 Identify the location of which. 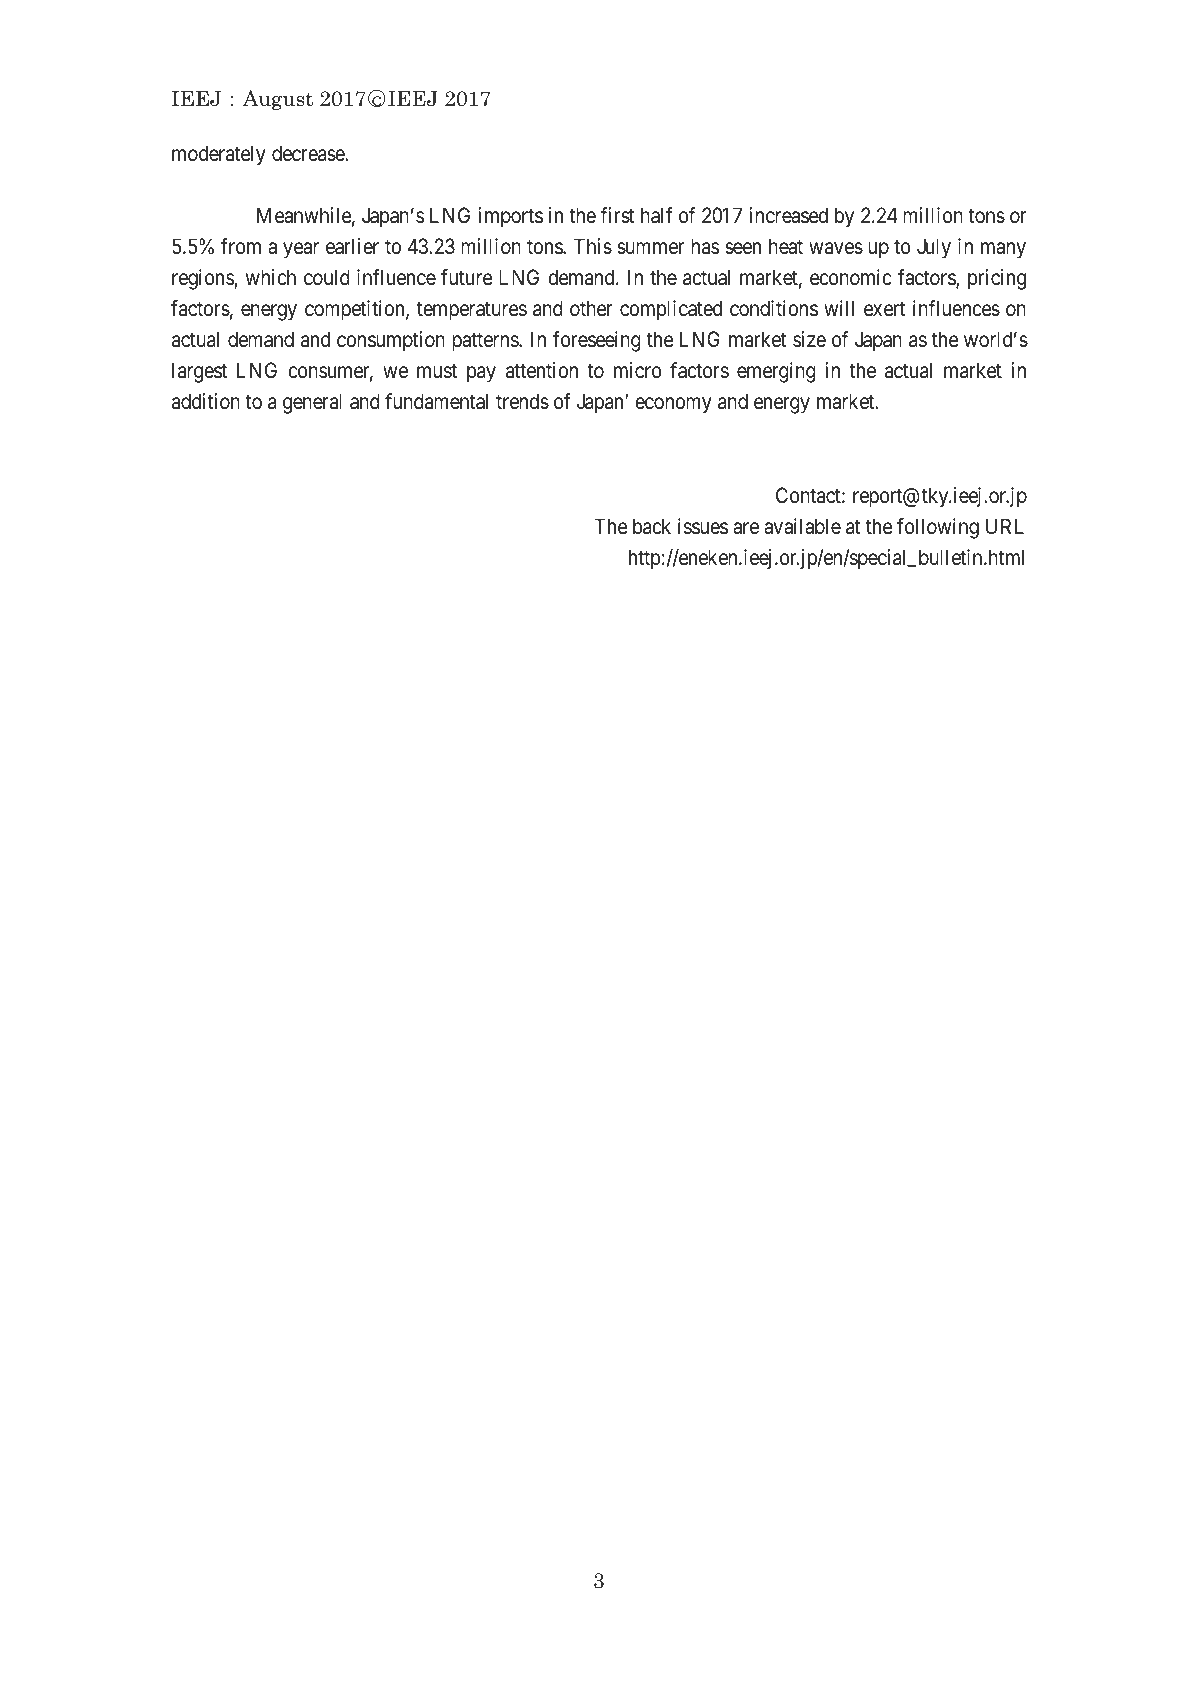
(271, 277).
